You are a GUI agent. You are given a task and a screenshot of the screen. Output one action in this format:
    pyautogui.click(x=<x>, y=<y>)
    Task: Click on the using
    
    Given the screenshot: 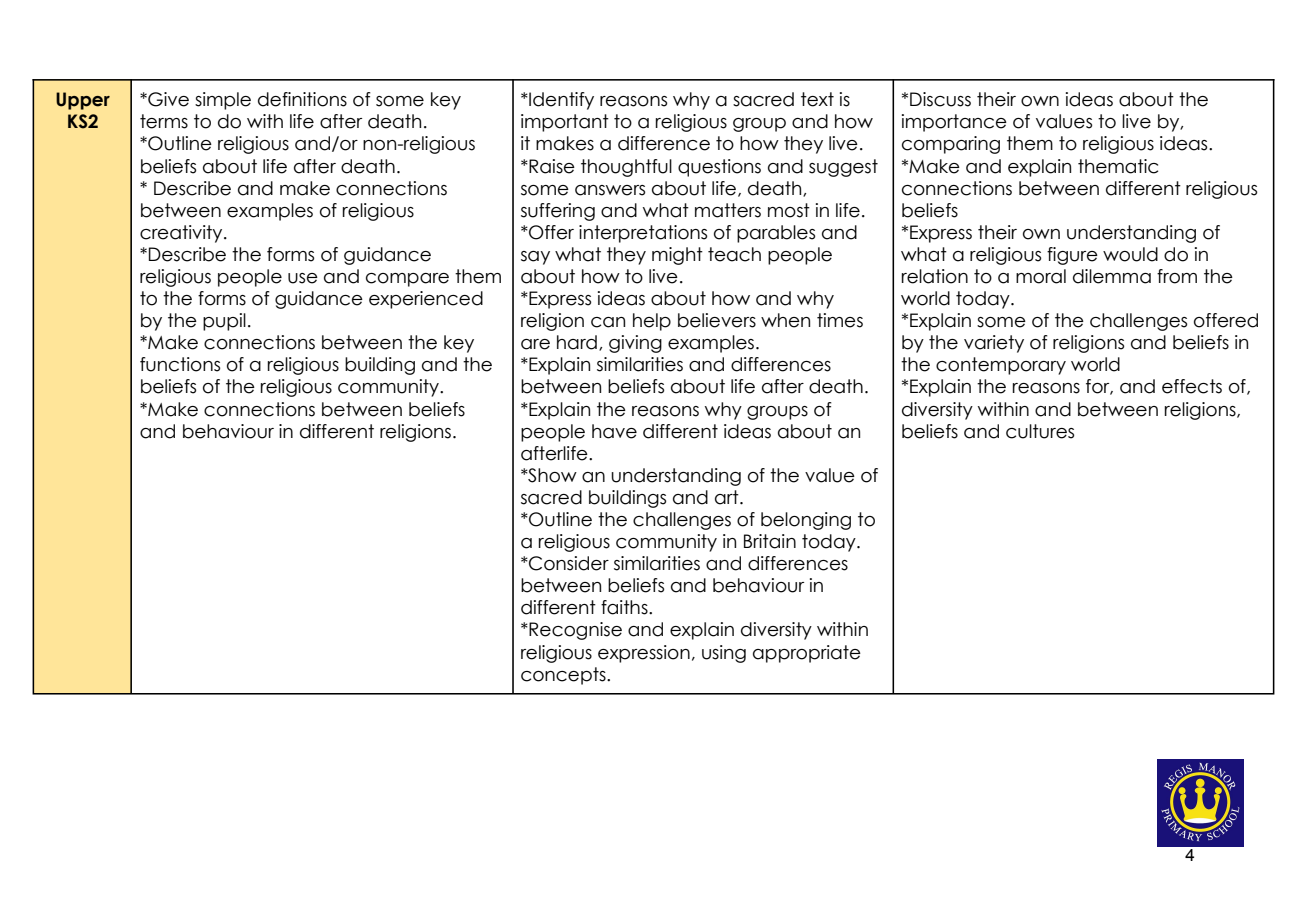 What is the action you would take?
    pyautogui.click(x=724, y=654)
